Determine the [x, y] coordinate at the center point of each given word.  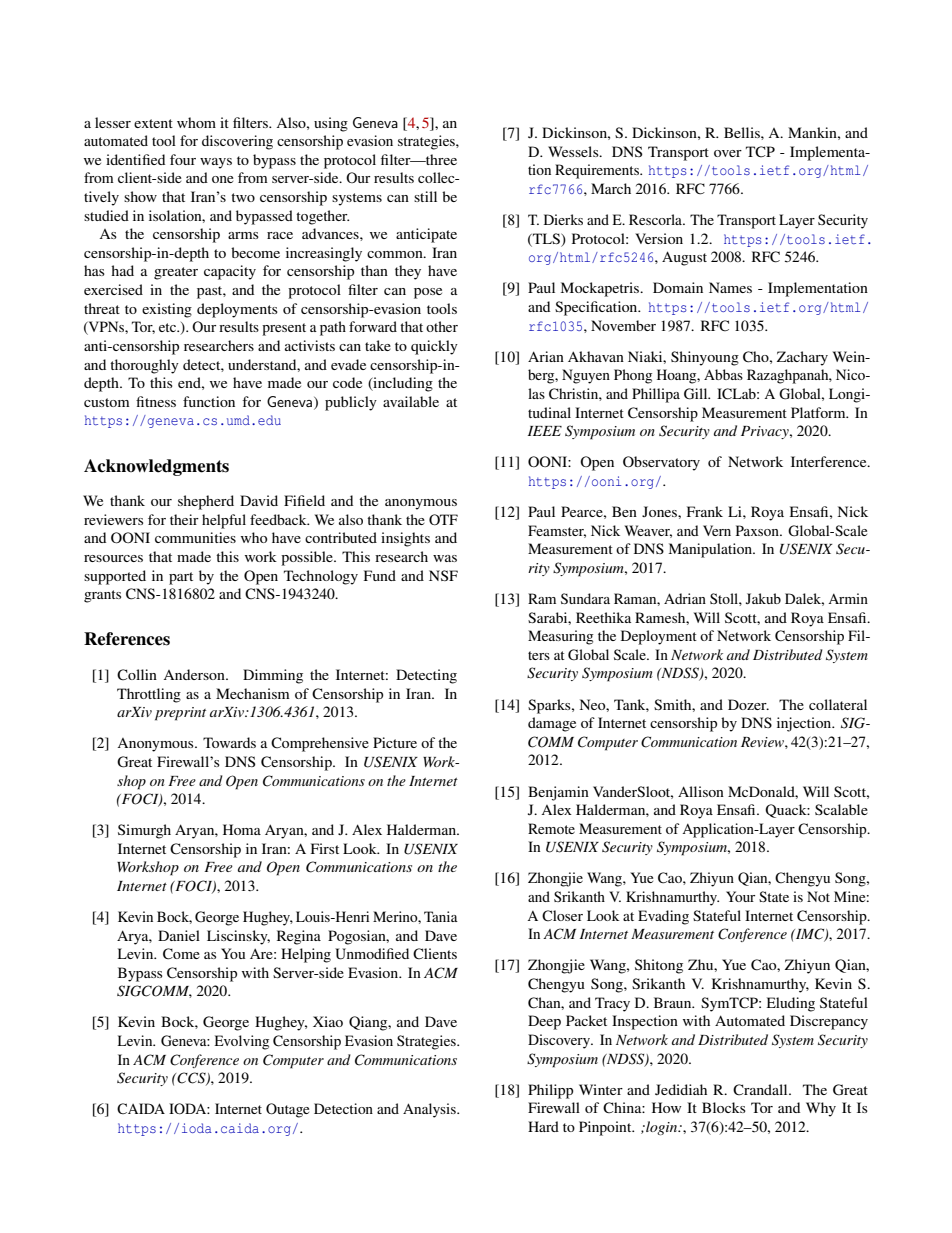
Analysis [430, 1110]
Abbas [723, 374]
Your [740, 896]
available [411, 401]
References [127, 639]
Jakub [763, 598]
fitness [156, 401]
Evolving [241, 1042]
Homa [242, 829]
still [425, 196]
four [183, 159]
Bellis [743, 132]
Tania [441, 916]
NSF [443, 575]
